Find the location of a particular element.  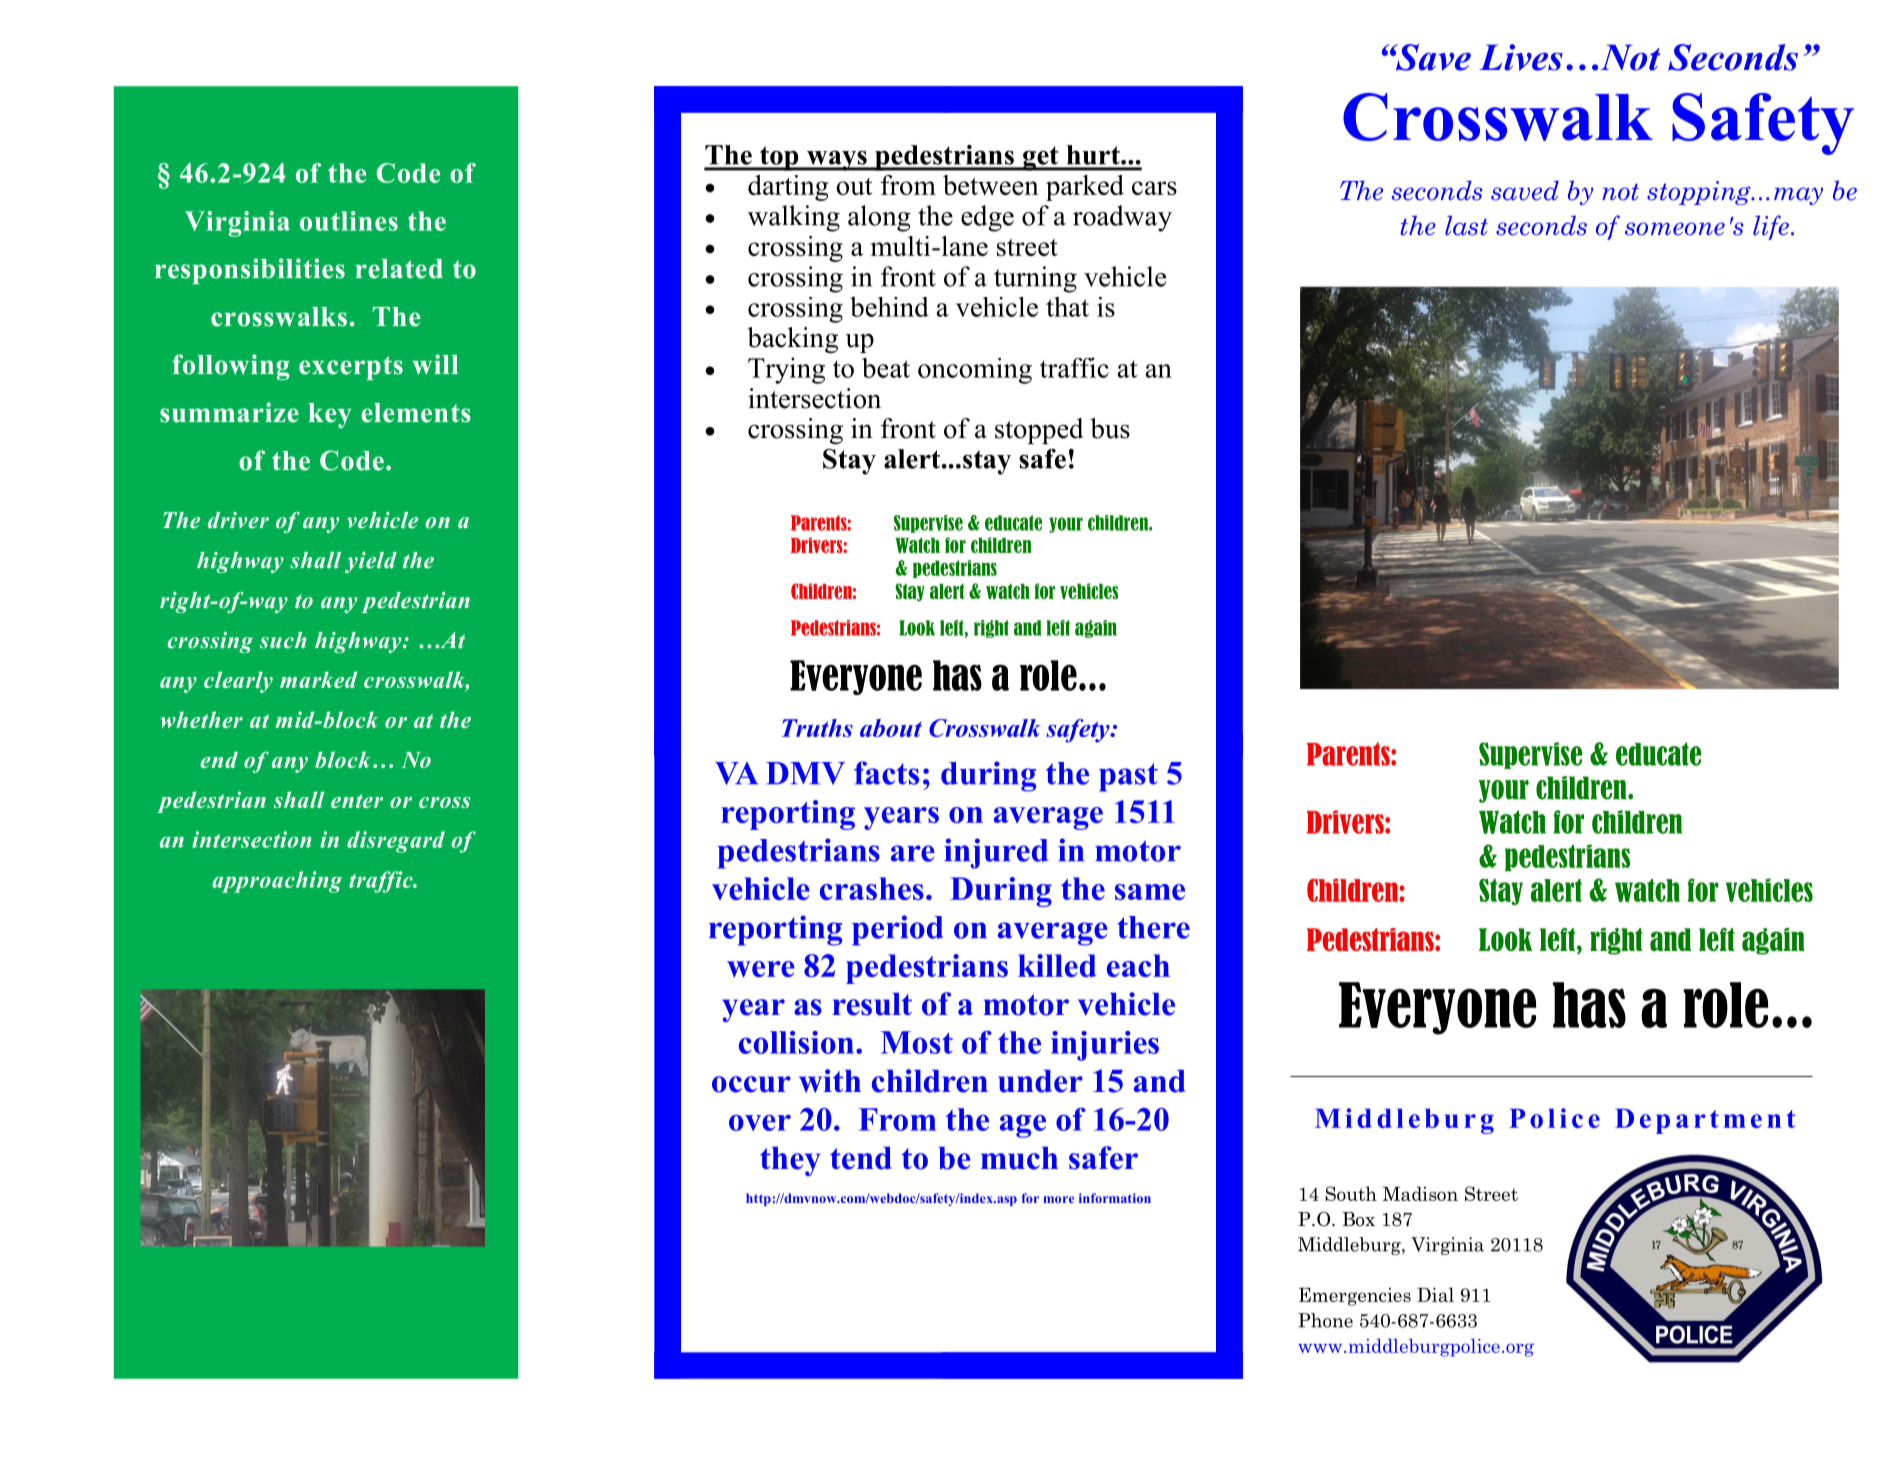

last is located at coordinates (1466, 226).
